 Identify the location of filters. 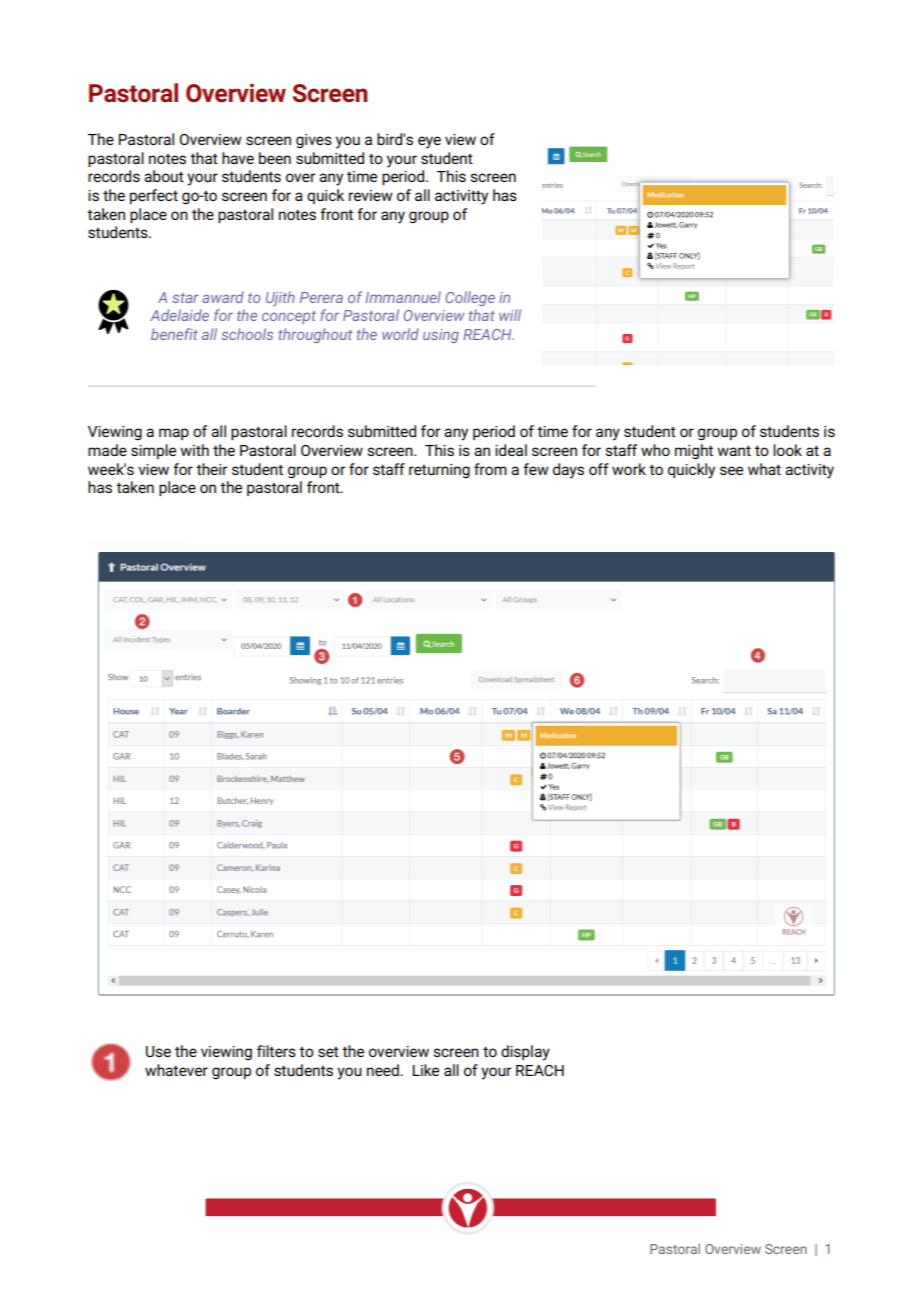
(276, 1051).
